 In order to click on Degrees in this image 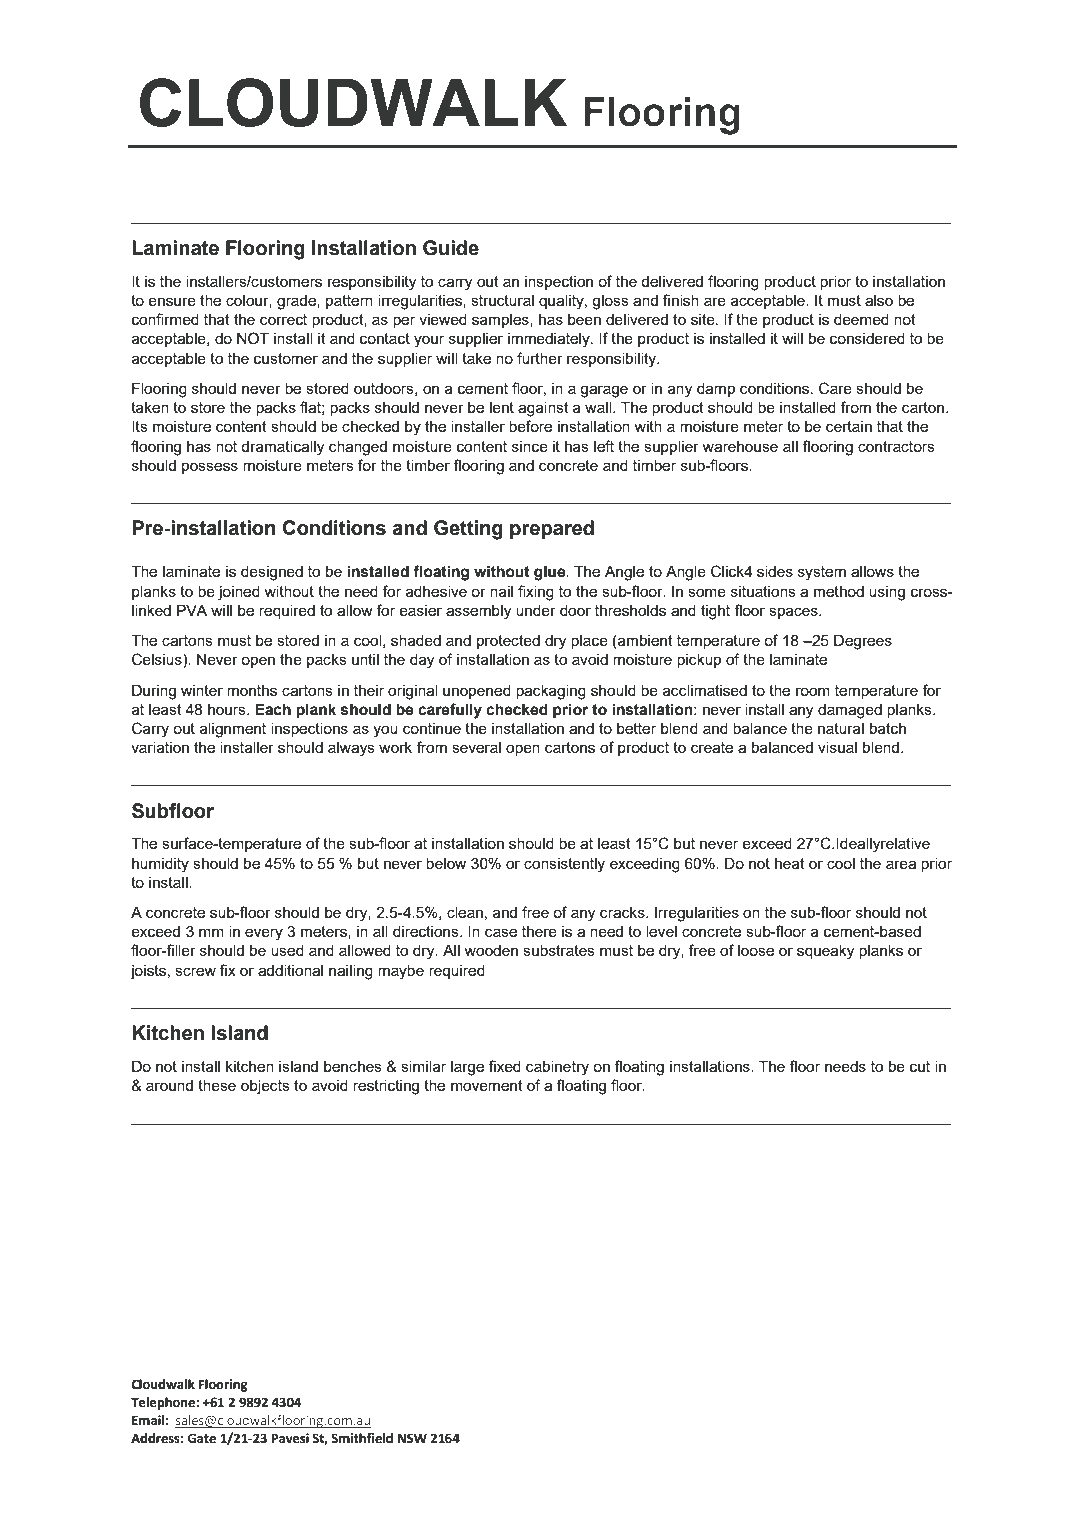, I will do `click(863, 642)`.
